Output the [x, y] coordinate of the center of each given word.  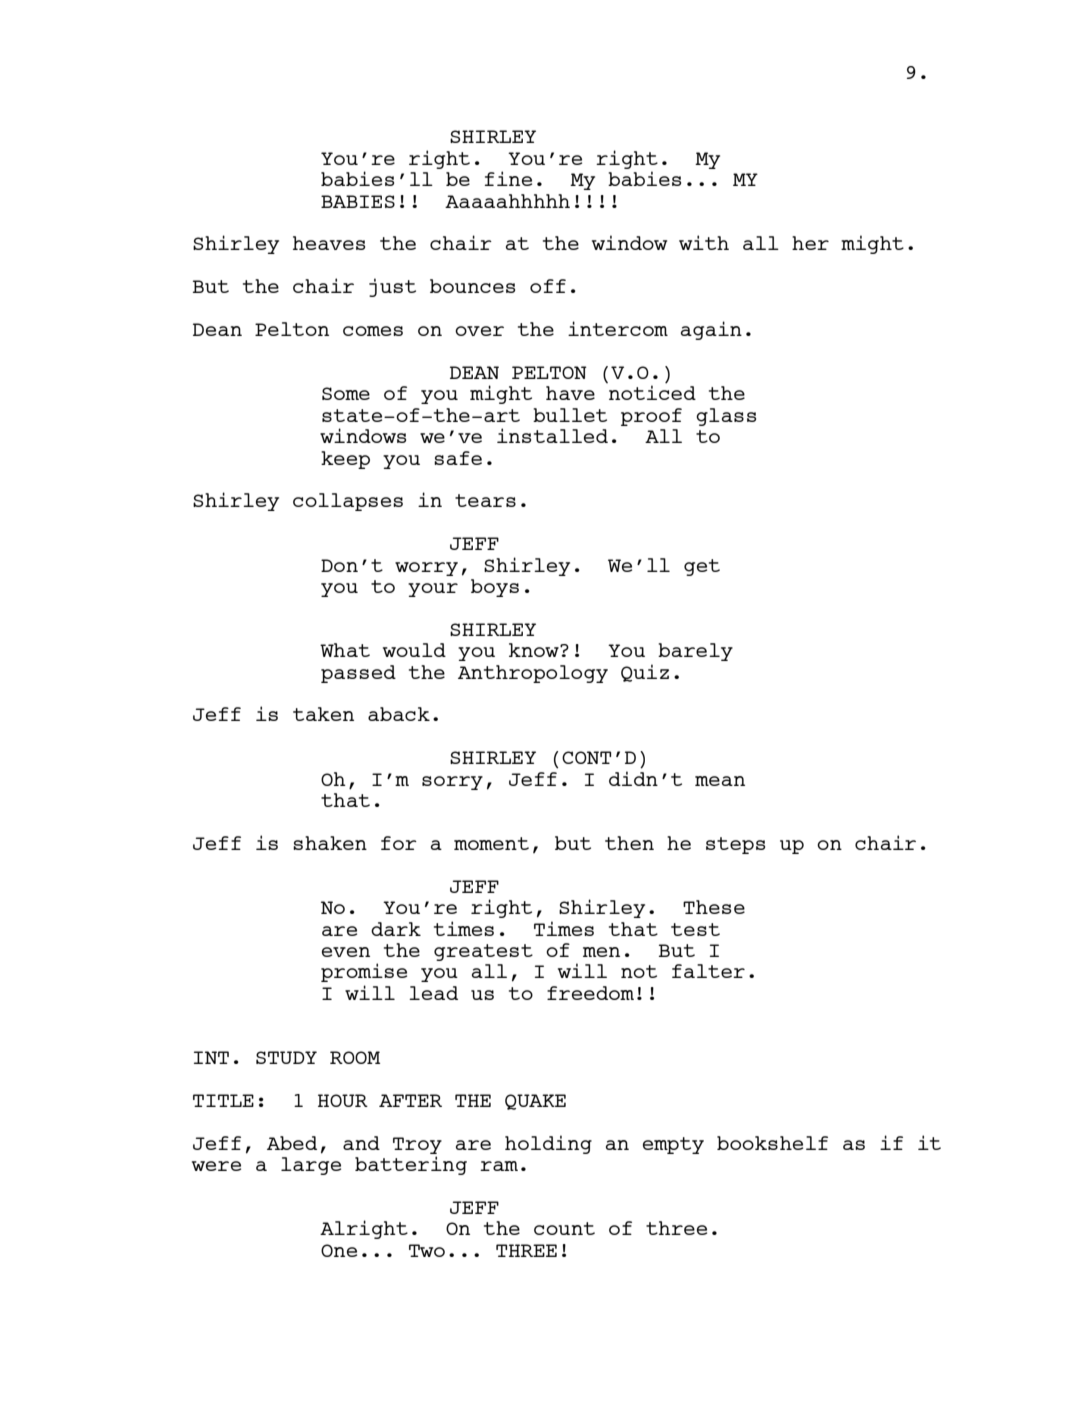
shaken [330, 843]
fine [508, 178]
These [714, 907]
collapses [348, 502]
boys [495, 588]
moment [491, 843]
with [704, 242]
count [564, 1228]
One [339, 1250]
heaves [329, 243]
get [702, 567]
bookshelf [772, 1143]
